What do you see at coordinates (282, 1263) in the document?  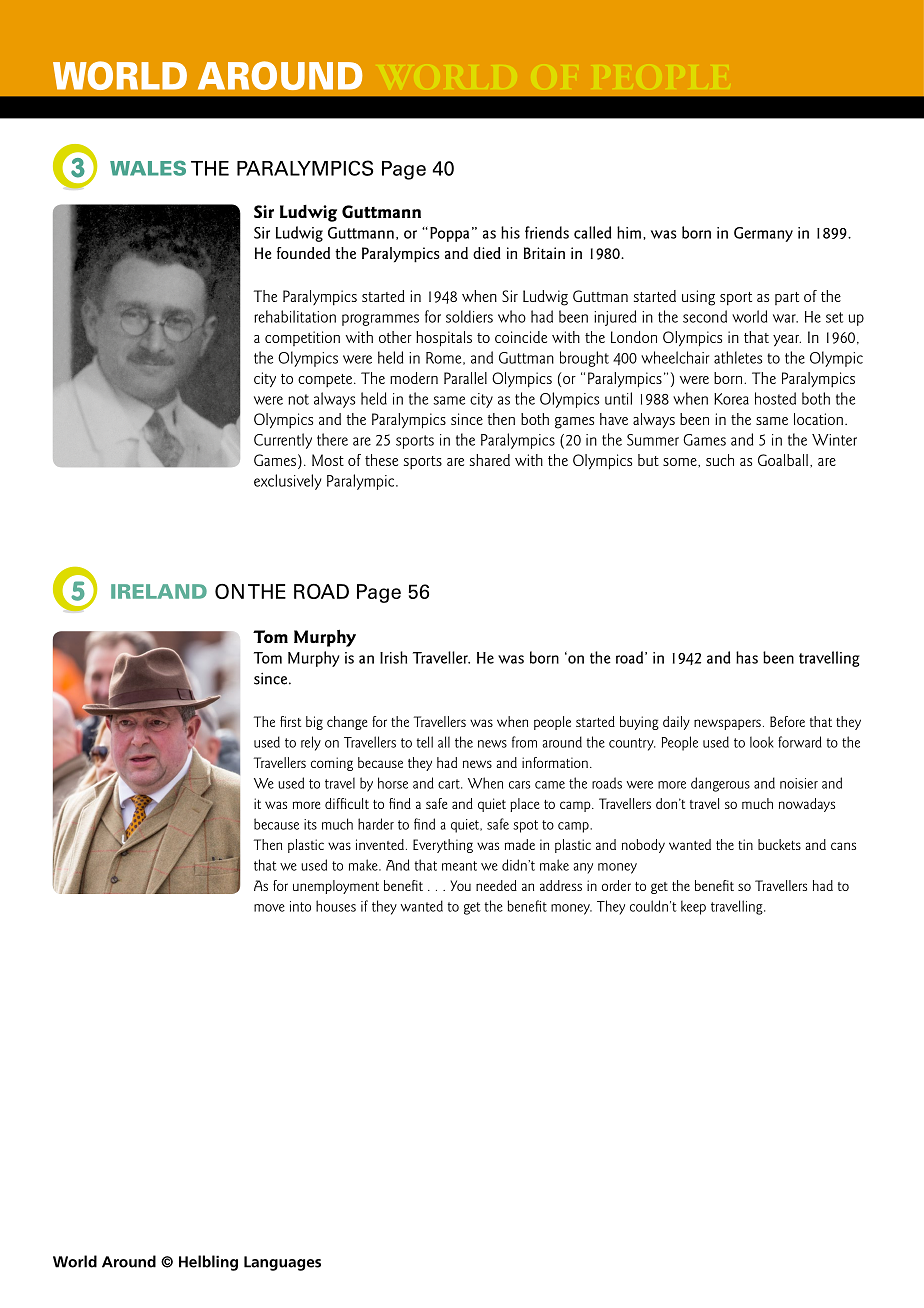 I see `Languages` at bounding box center [282, 1263].
